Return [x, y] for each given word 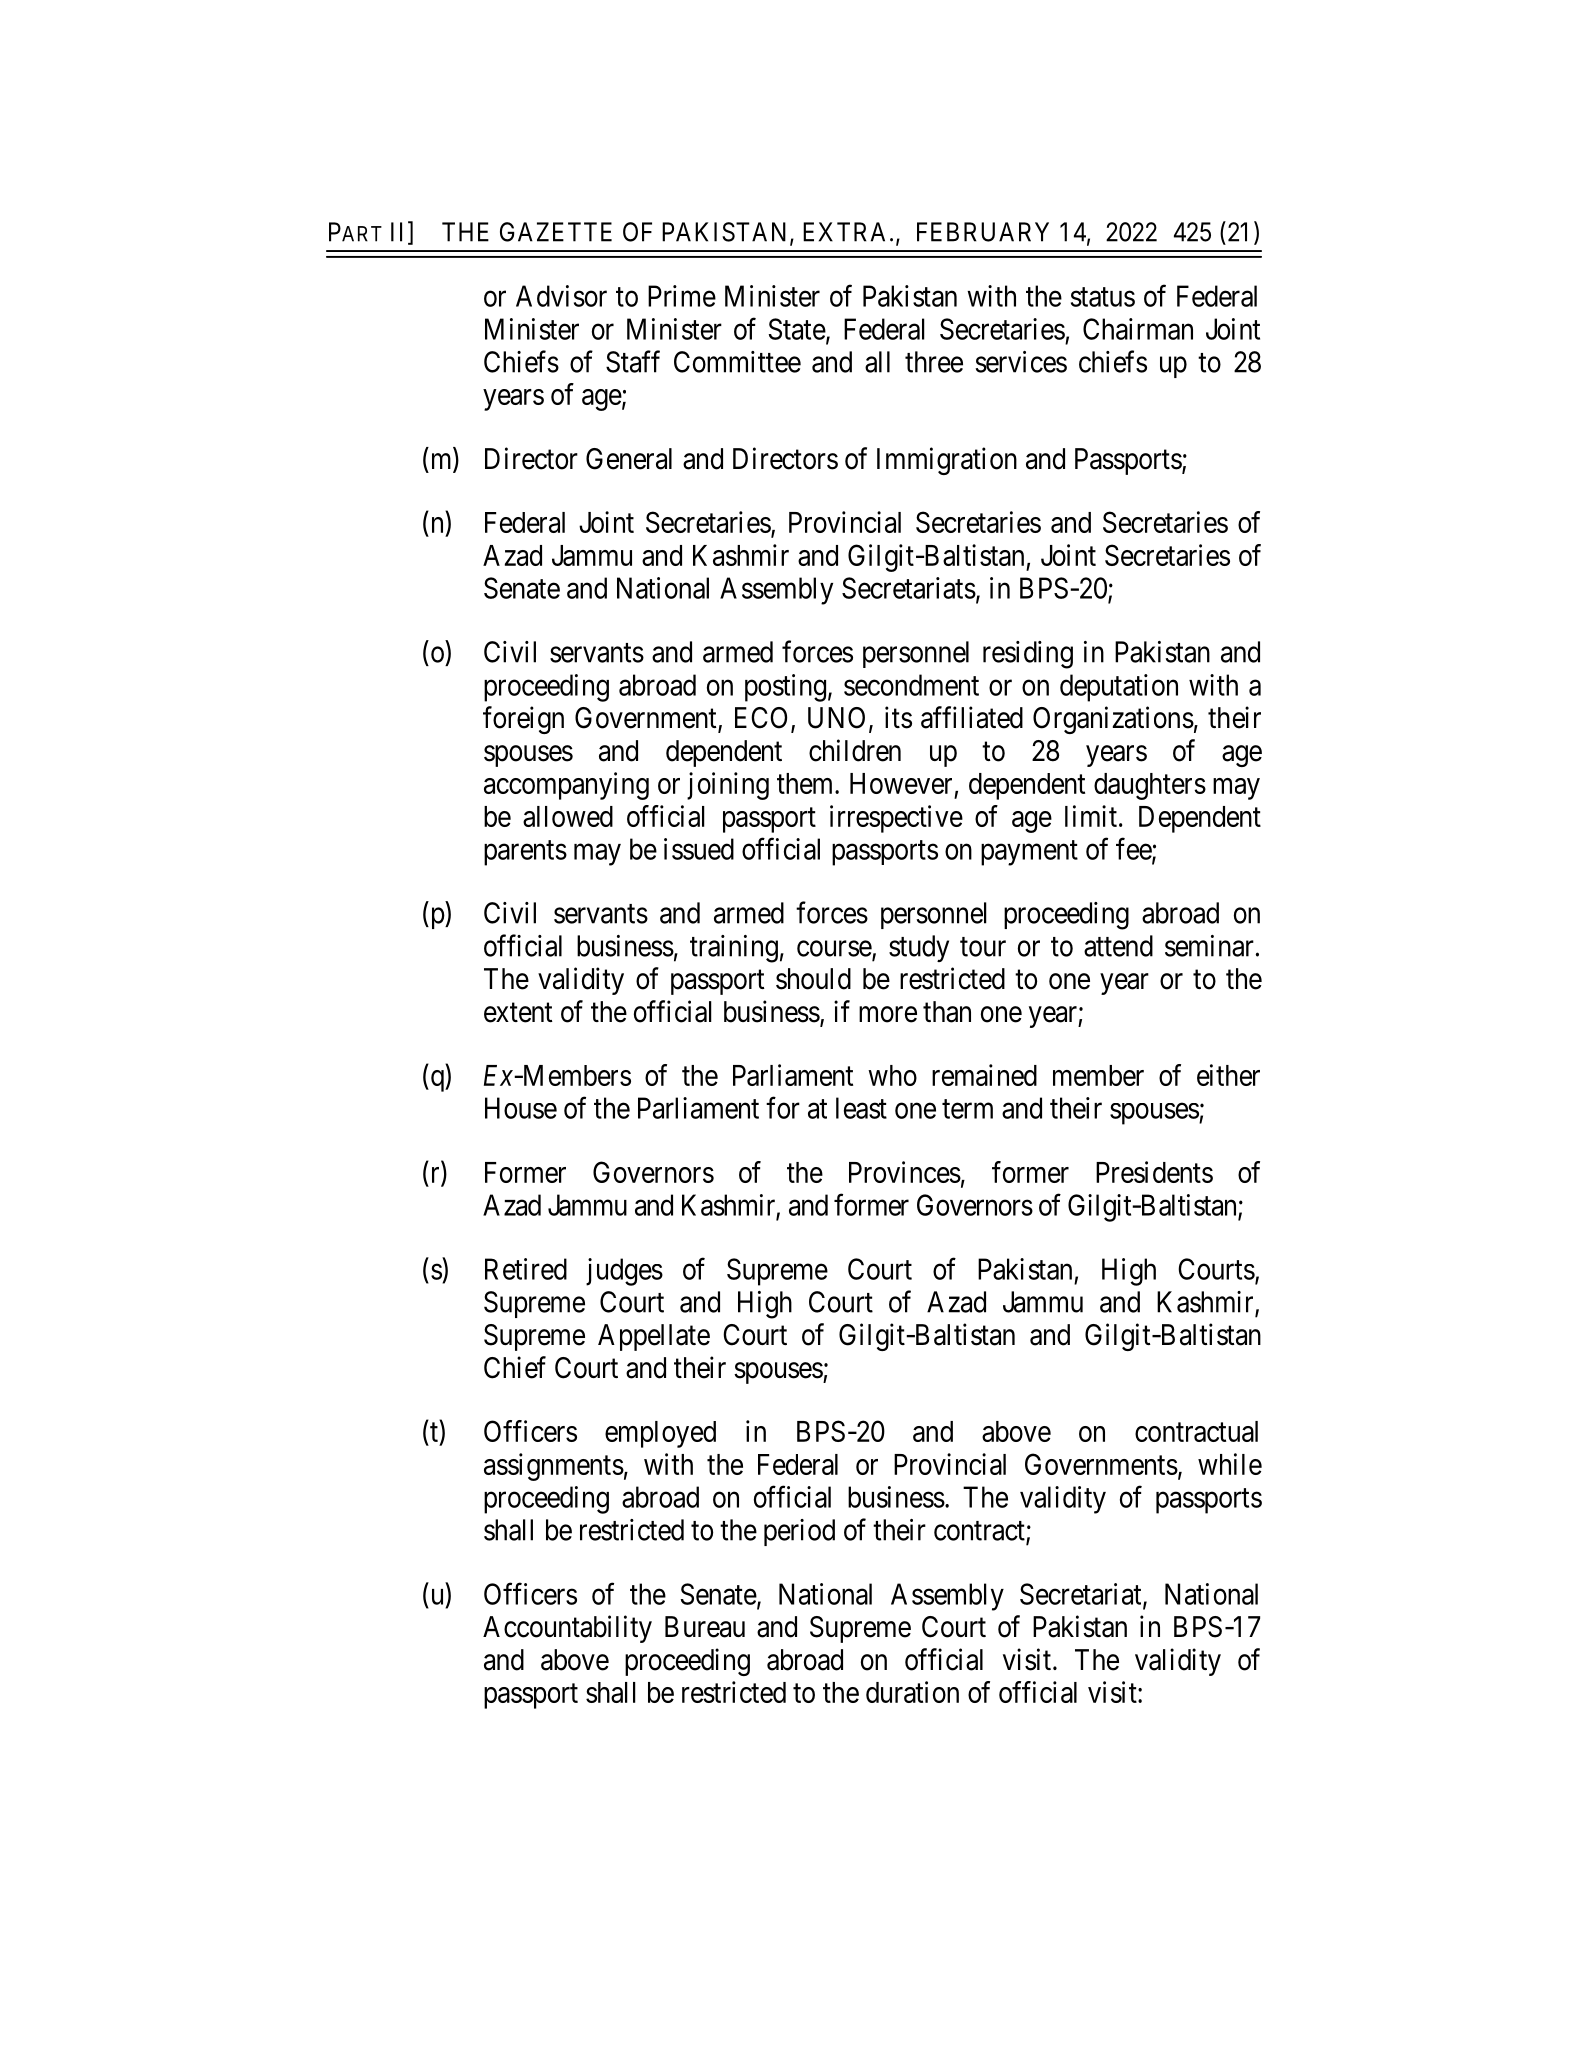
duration [912, 1692]
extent [518, 1013]
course [835, 950]
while [1230, 1464]
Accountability [567, 1629]
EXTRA [847, 232]
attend [1118, 946]
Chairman [1138, 329]
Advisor [561, 296]
